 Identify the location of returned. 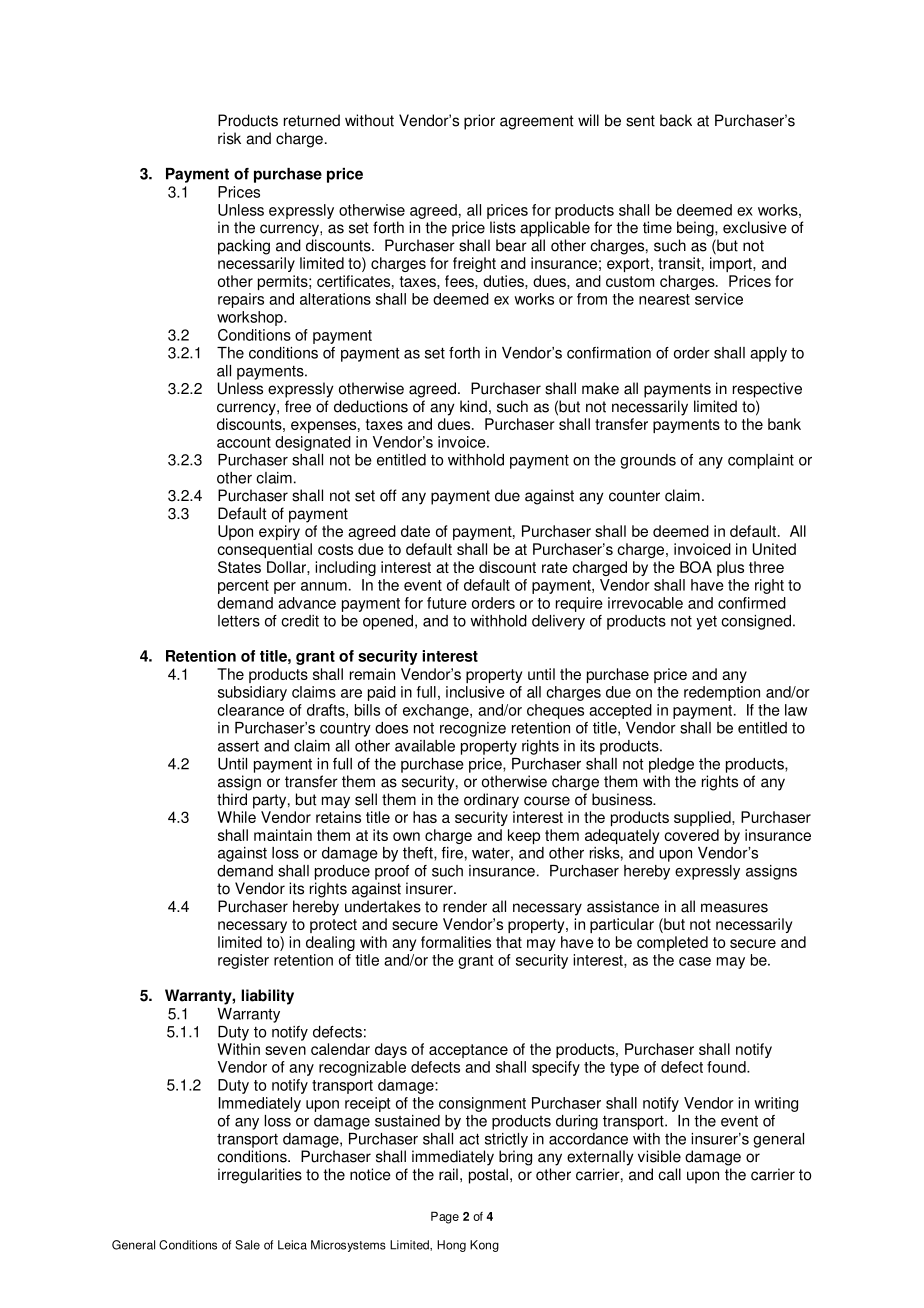
(312, 120).
